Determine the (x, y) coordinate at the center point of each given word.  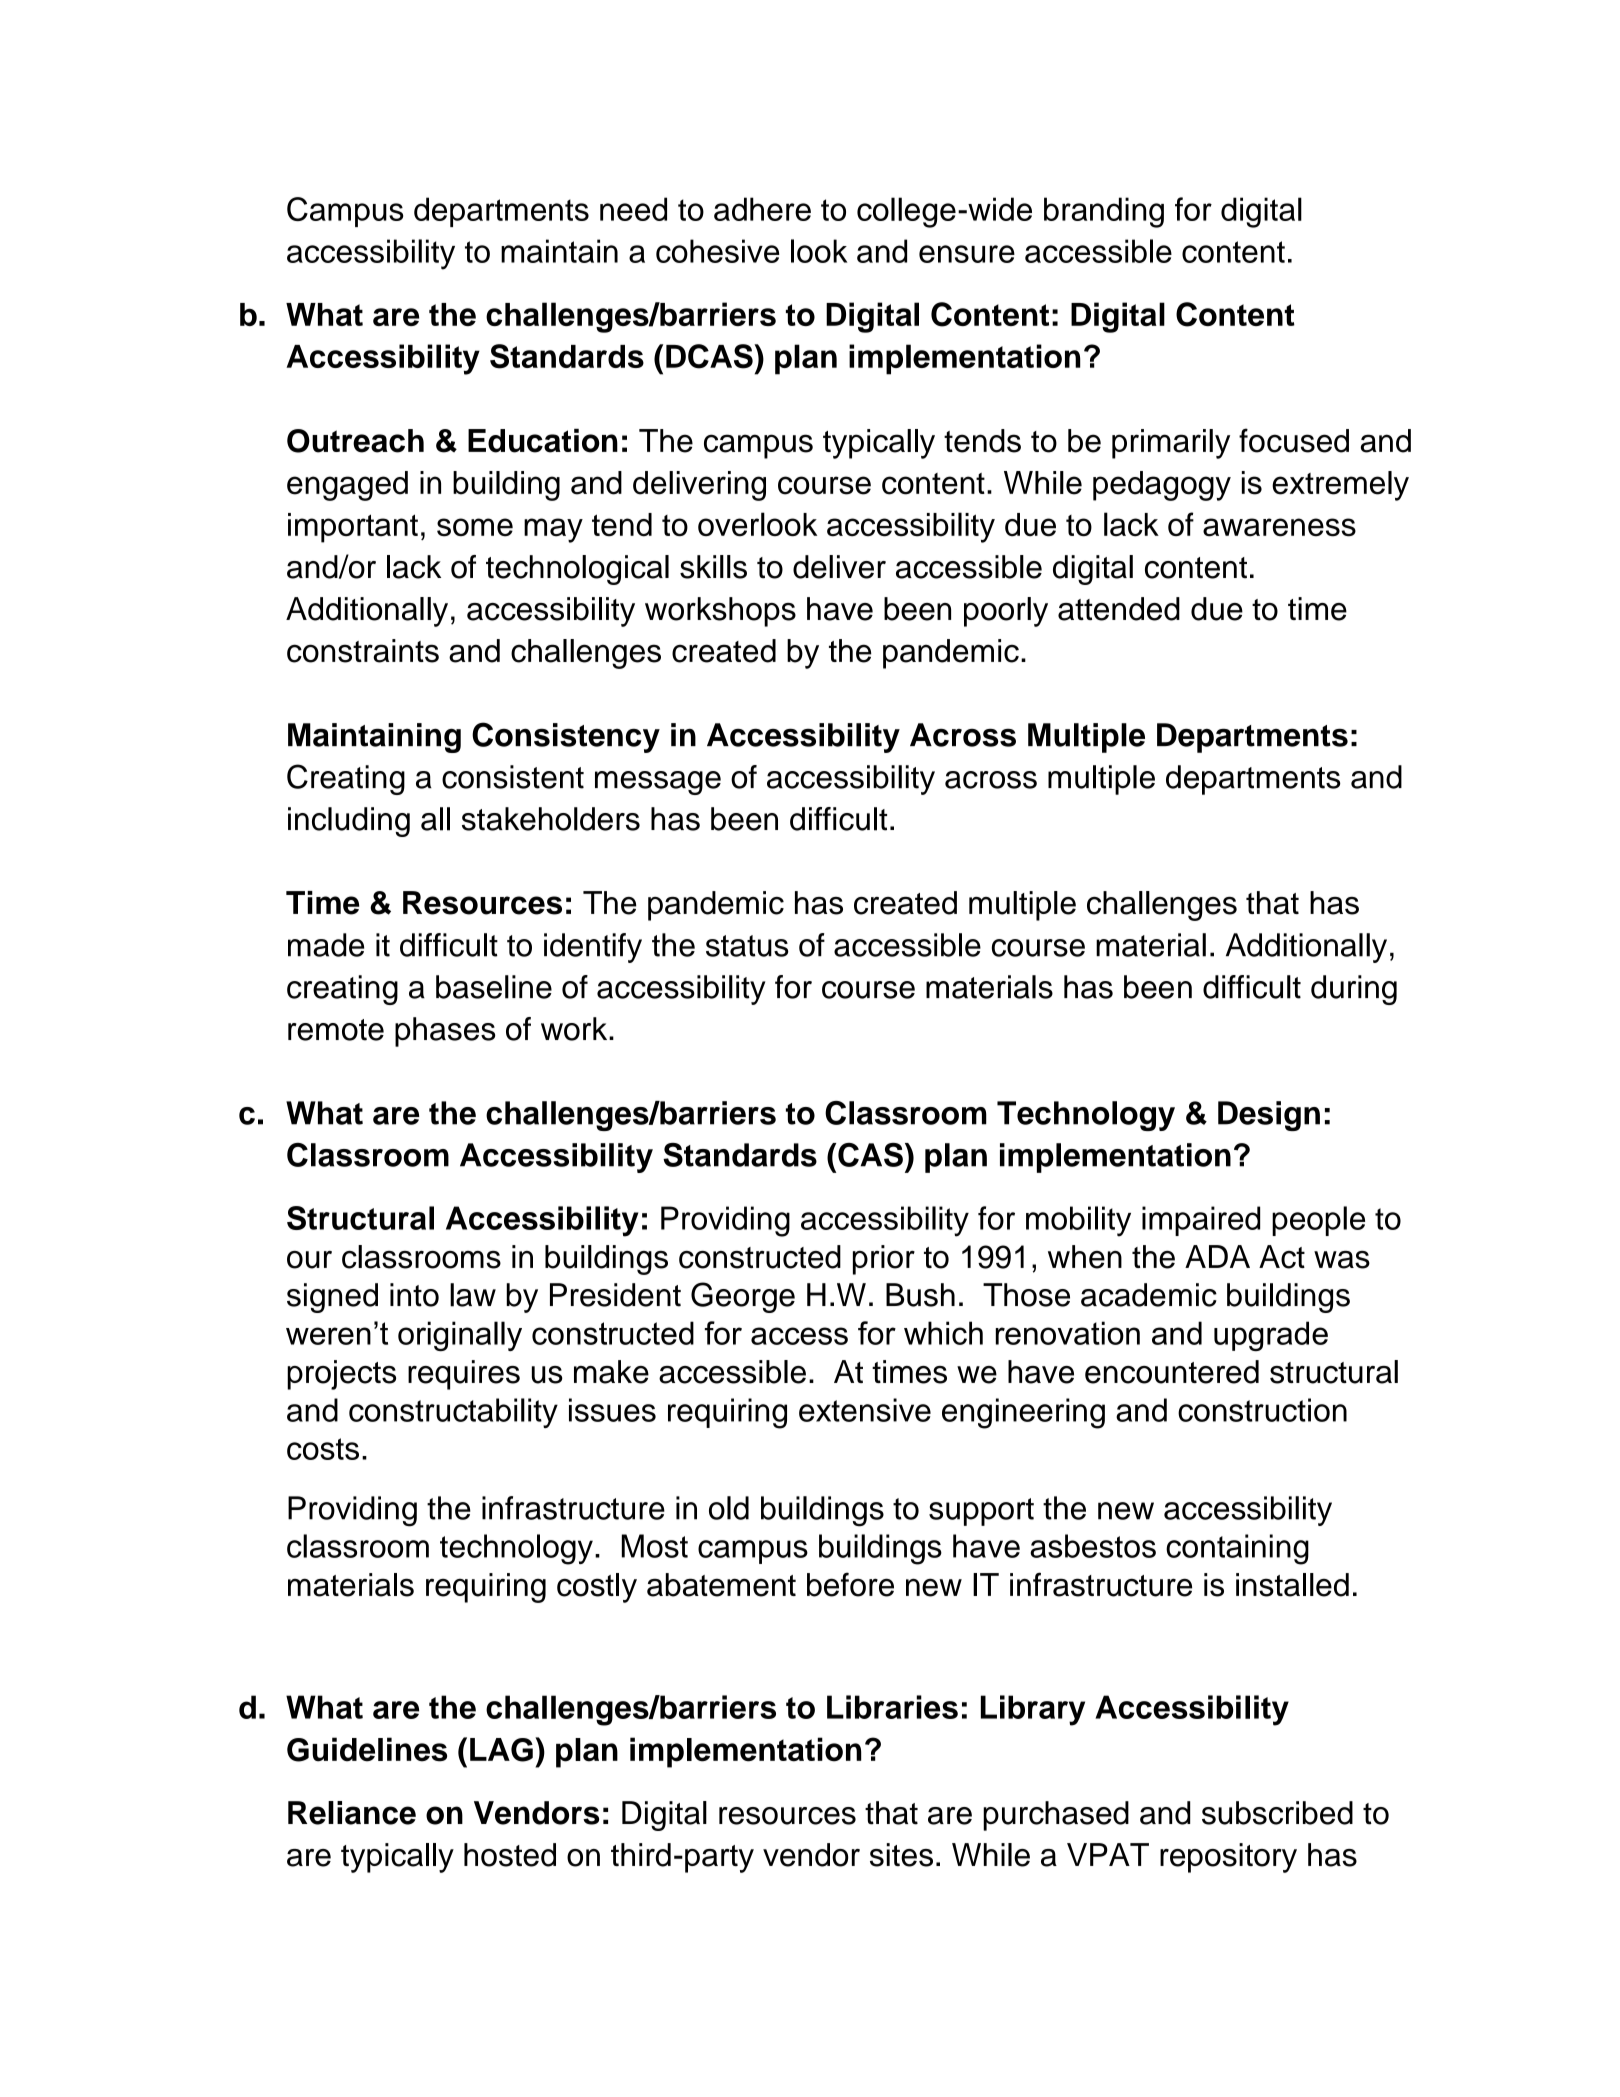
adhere (762, 209)
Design (1269, 1116)
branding (1104, 212)
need (633, 209)
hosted (510, 1855)
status (747, 946)
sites (901, 1855)
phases (445, 1032)
